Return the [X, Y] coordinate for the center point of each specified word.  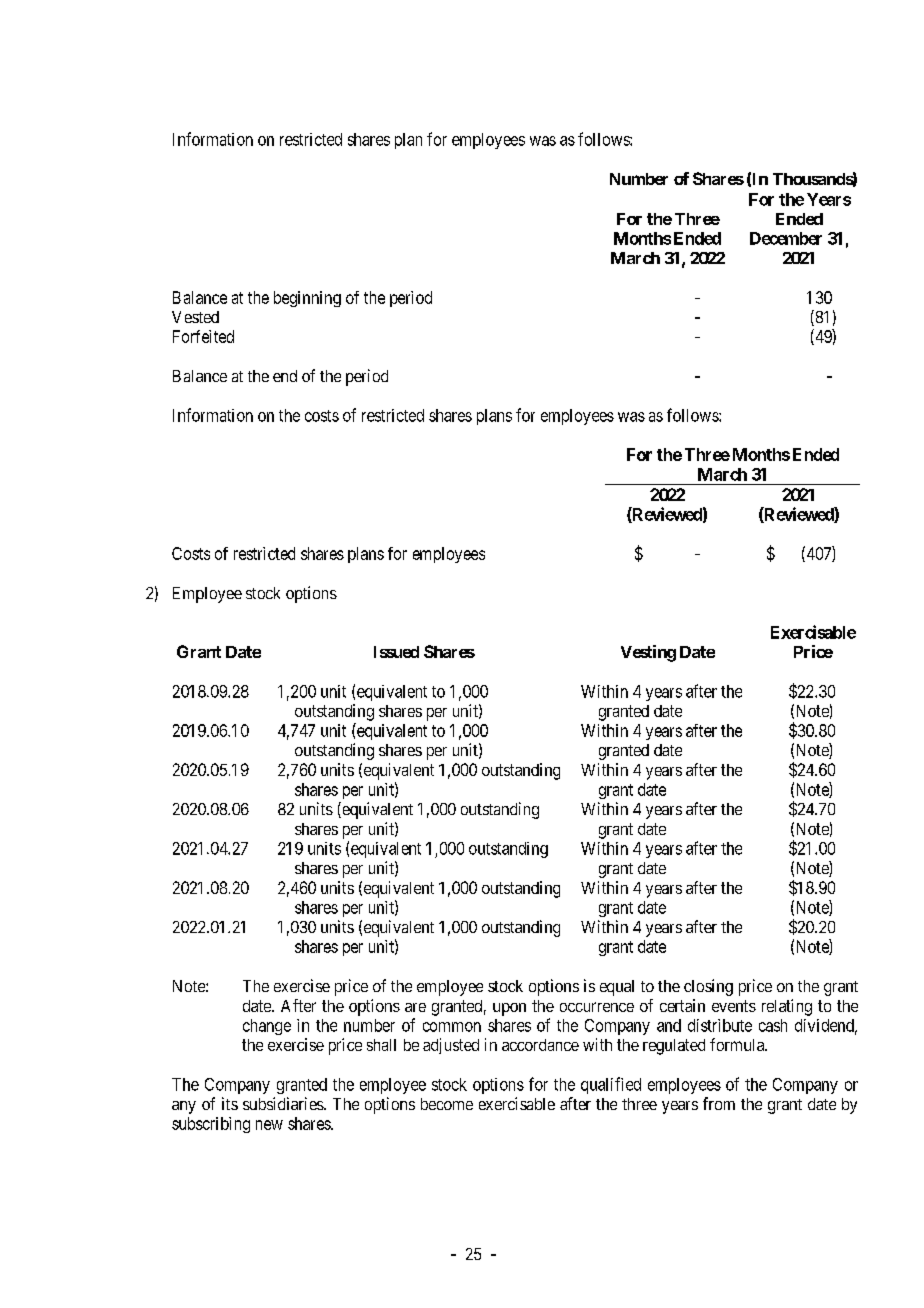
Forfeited [203, 336]
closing [708, 987]
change [267, 1027]
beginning [307, 299]
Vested [195, 317]
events [734, 1006]
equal [617, 988]
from [719, 1103]
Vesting [648, 653]
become [447, 1104]
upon [509, 1009]
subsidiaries [284, 1103]
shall [381, 1045]
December [786, 238]
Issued [396, 652]
